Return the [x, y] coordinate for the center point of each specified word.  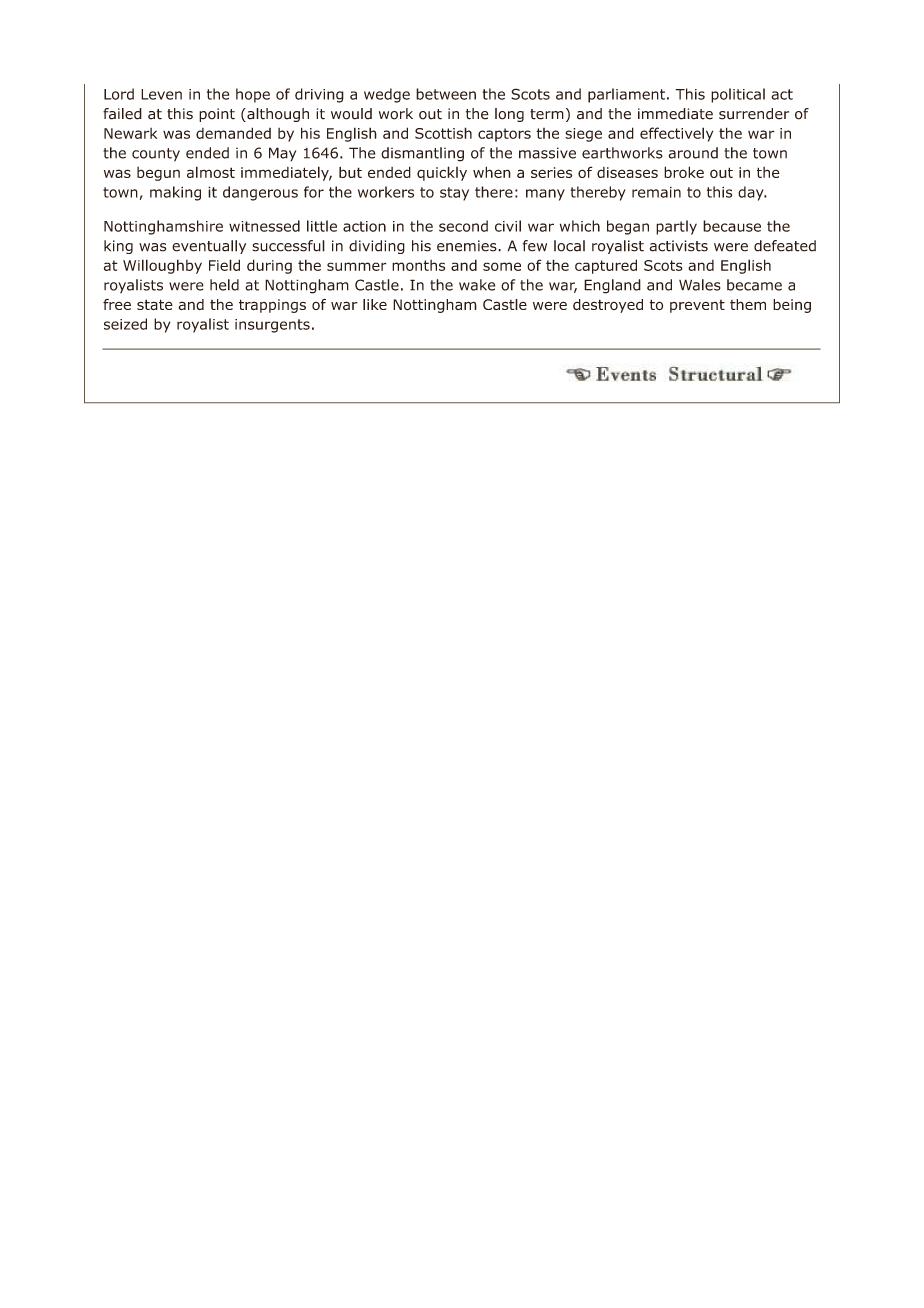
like [375, 304]
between [446, 94]
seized [125, 324]
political [738, 95]
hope [253, 95]
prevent [697, 306]
